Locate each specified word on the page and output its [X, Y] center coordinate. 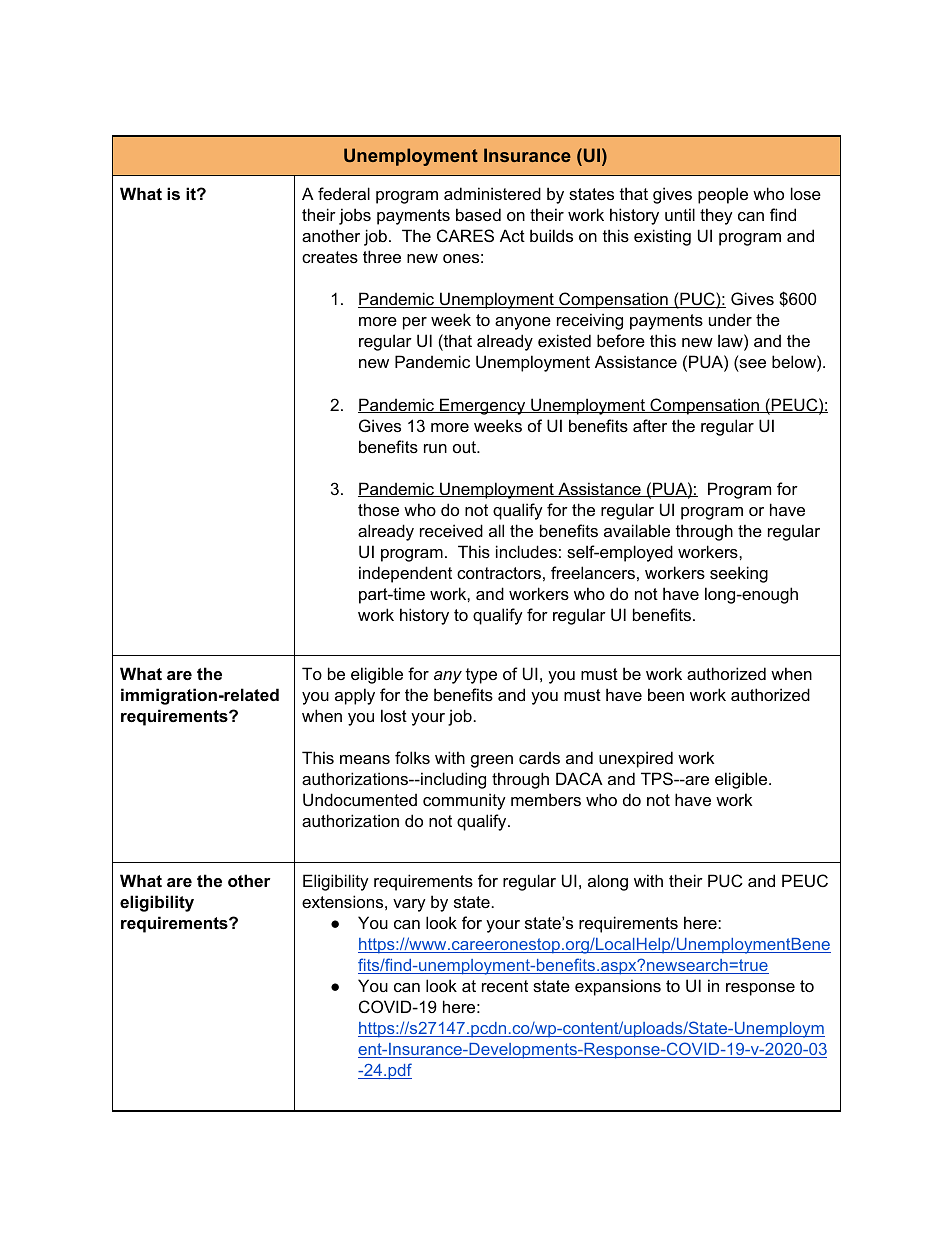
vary [409, 905]
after [650, 425]
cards [539, 757]
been [666, 694]
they [716, 216]
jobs [355, 216]
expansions [618, 987]
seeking [739, 574]
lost [394, 715]
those [378, 509]
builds [551, 235]
